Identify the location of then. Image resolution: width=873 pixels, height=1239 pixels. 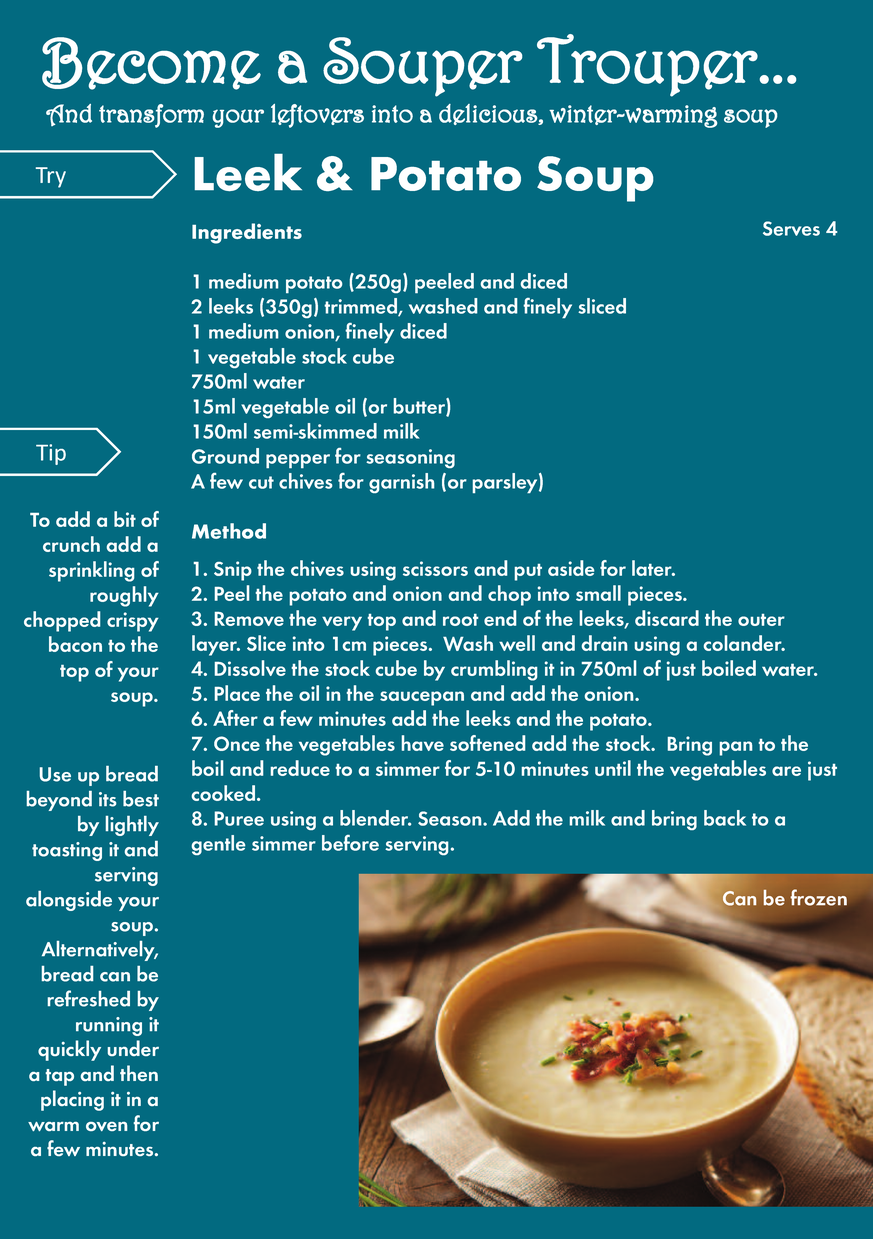
(139, 1073).
